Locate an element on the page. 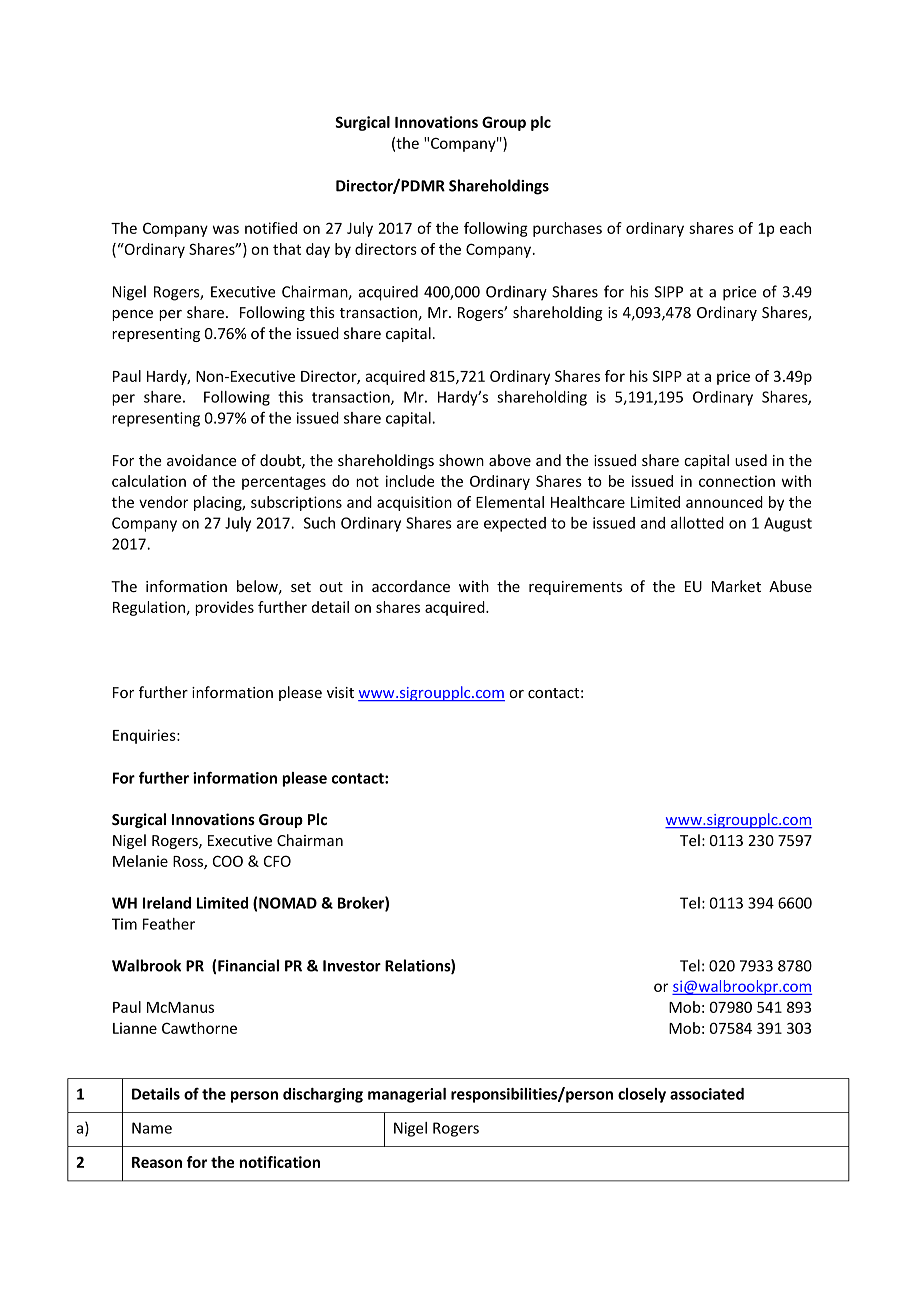 This page has width=924, height=1308. each is located at coordinates (795, 228).
